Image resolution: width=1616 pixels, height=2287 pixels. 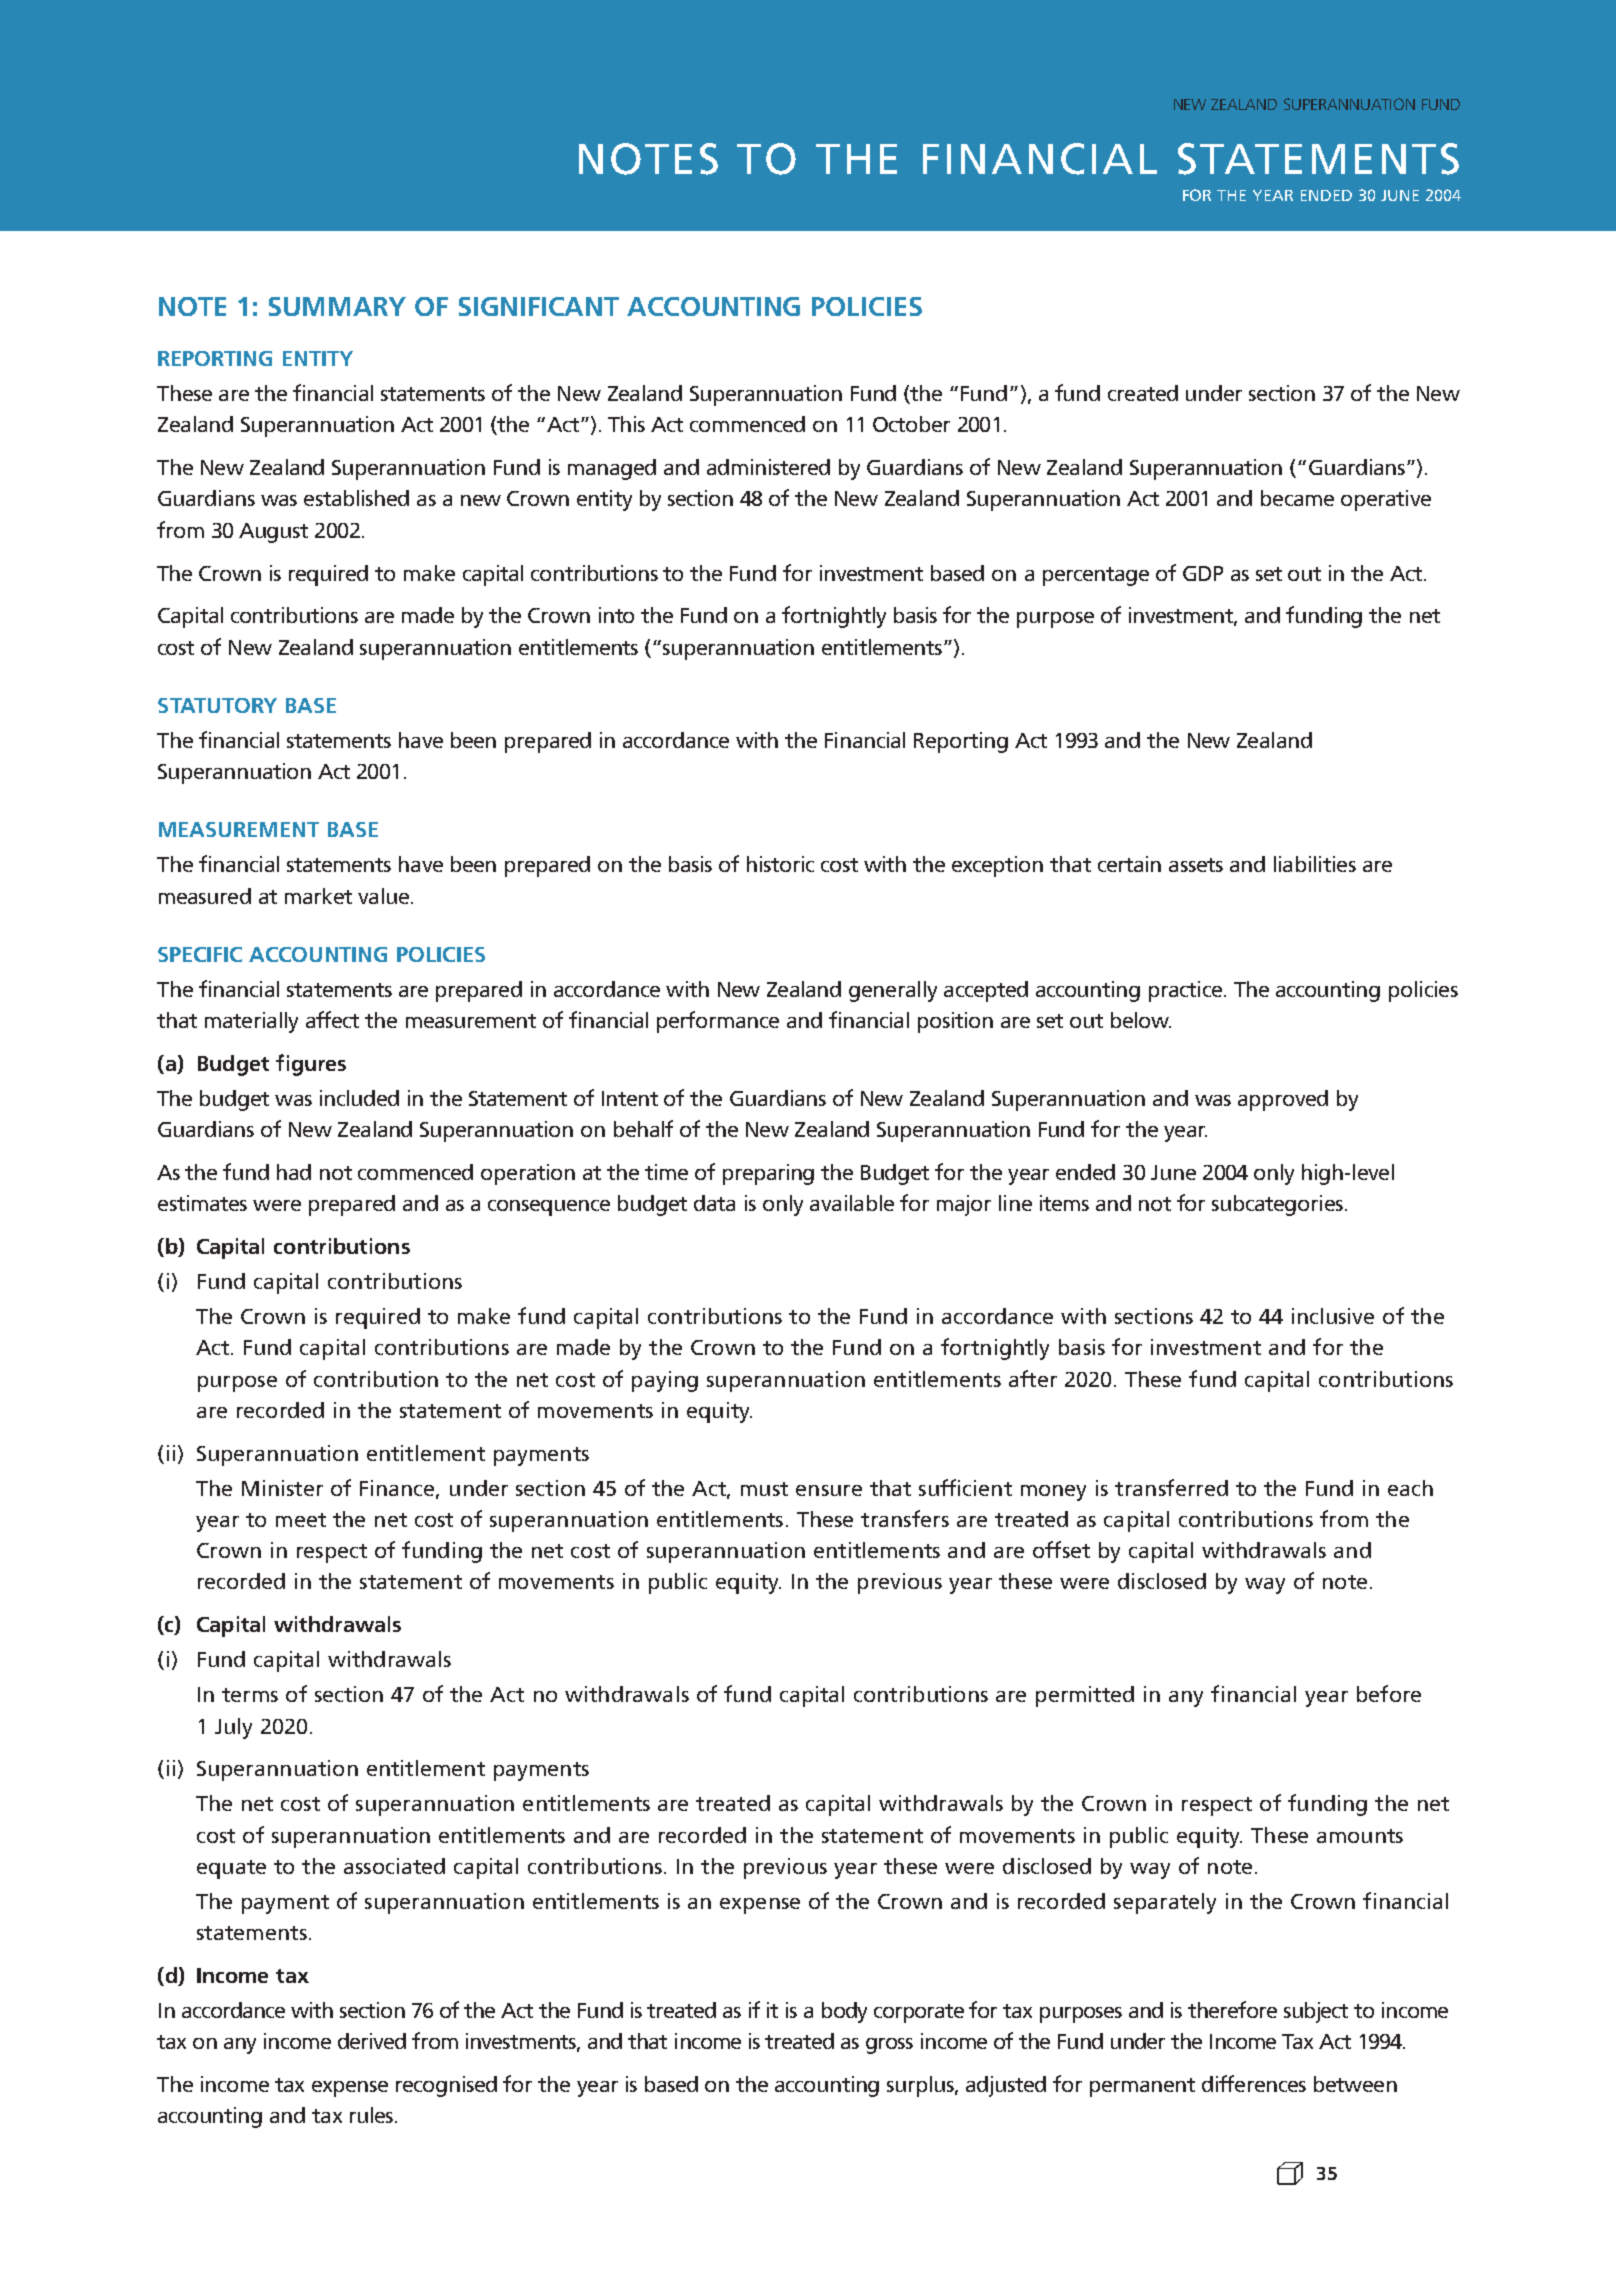 What do you see at coordinates (1143, 393) in the screenshot?
I see `created` at bounding box center [1143, 393].
